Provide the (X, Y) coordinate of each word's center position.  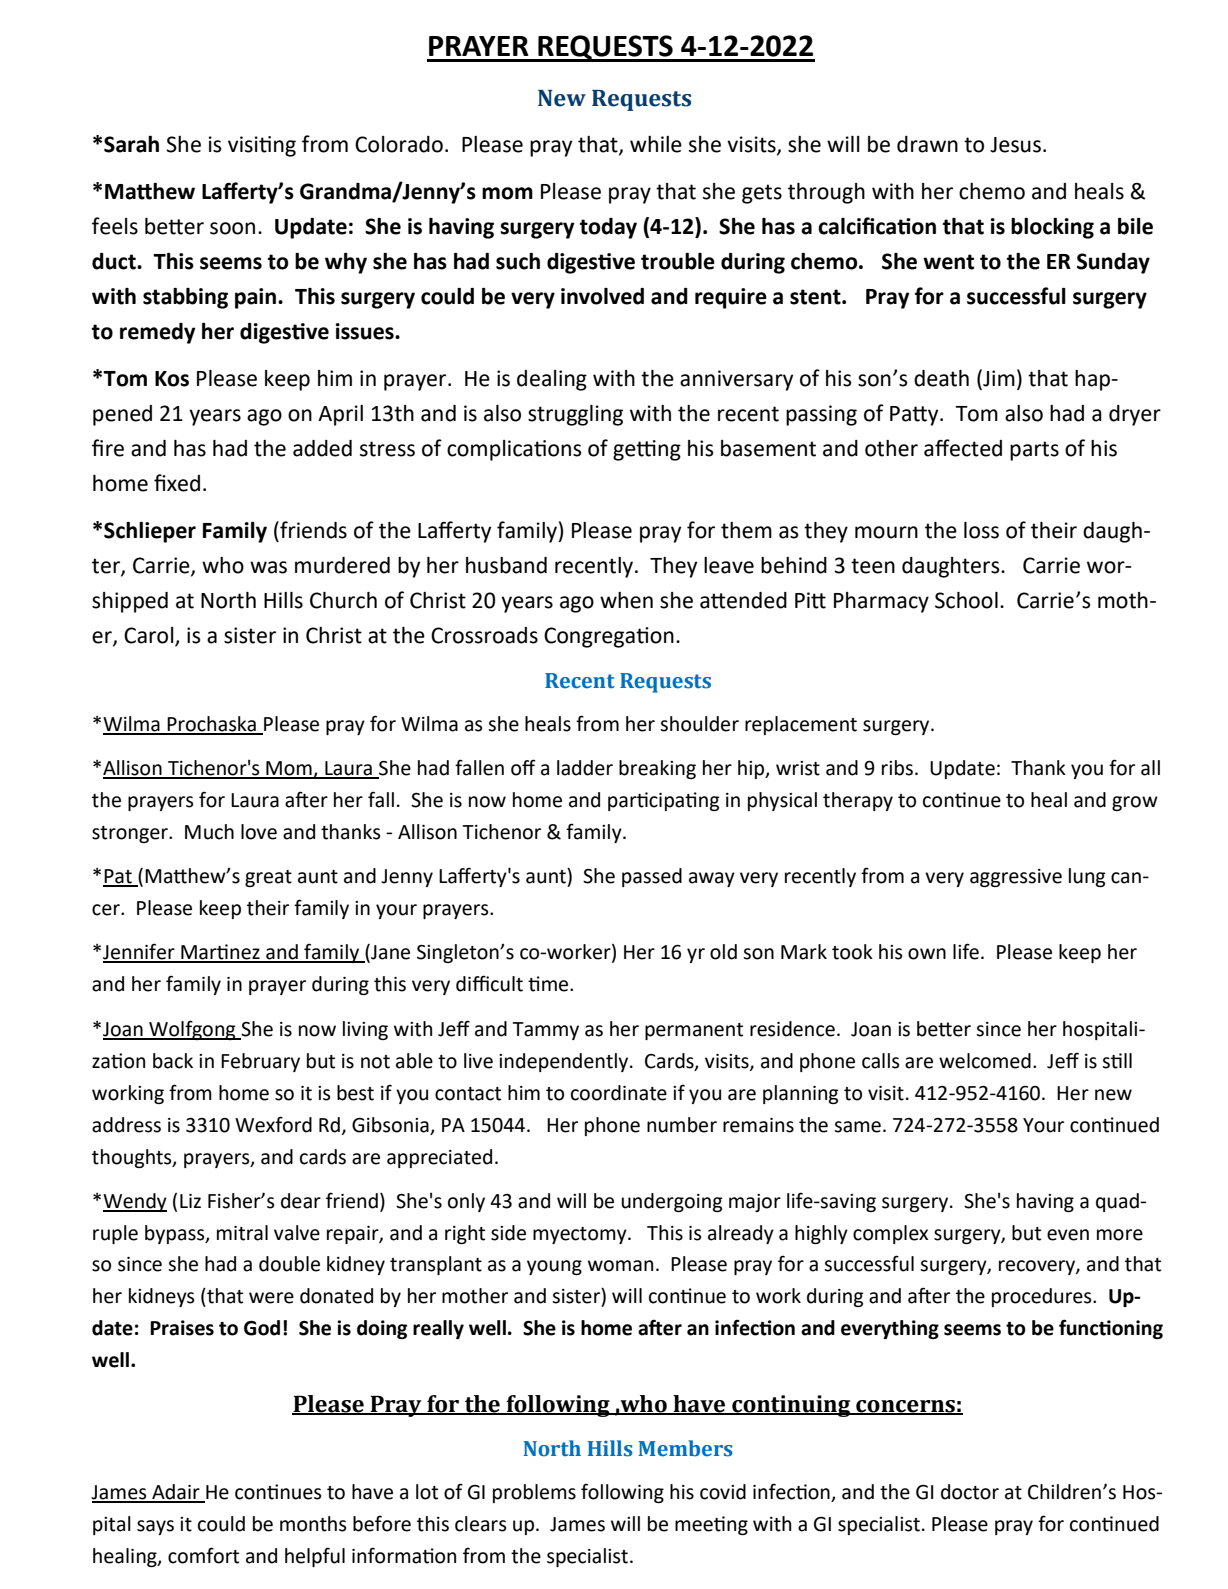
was (268, 567)
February (260, 1062)
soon (232, 228)
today (608, 228)
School (966, 600)
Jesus (1015, 145)
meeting (711, 1525)
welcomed (985, 1061)
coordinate (619, 1093)
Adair (176, 1493)
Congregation (609, 637)
